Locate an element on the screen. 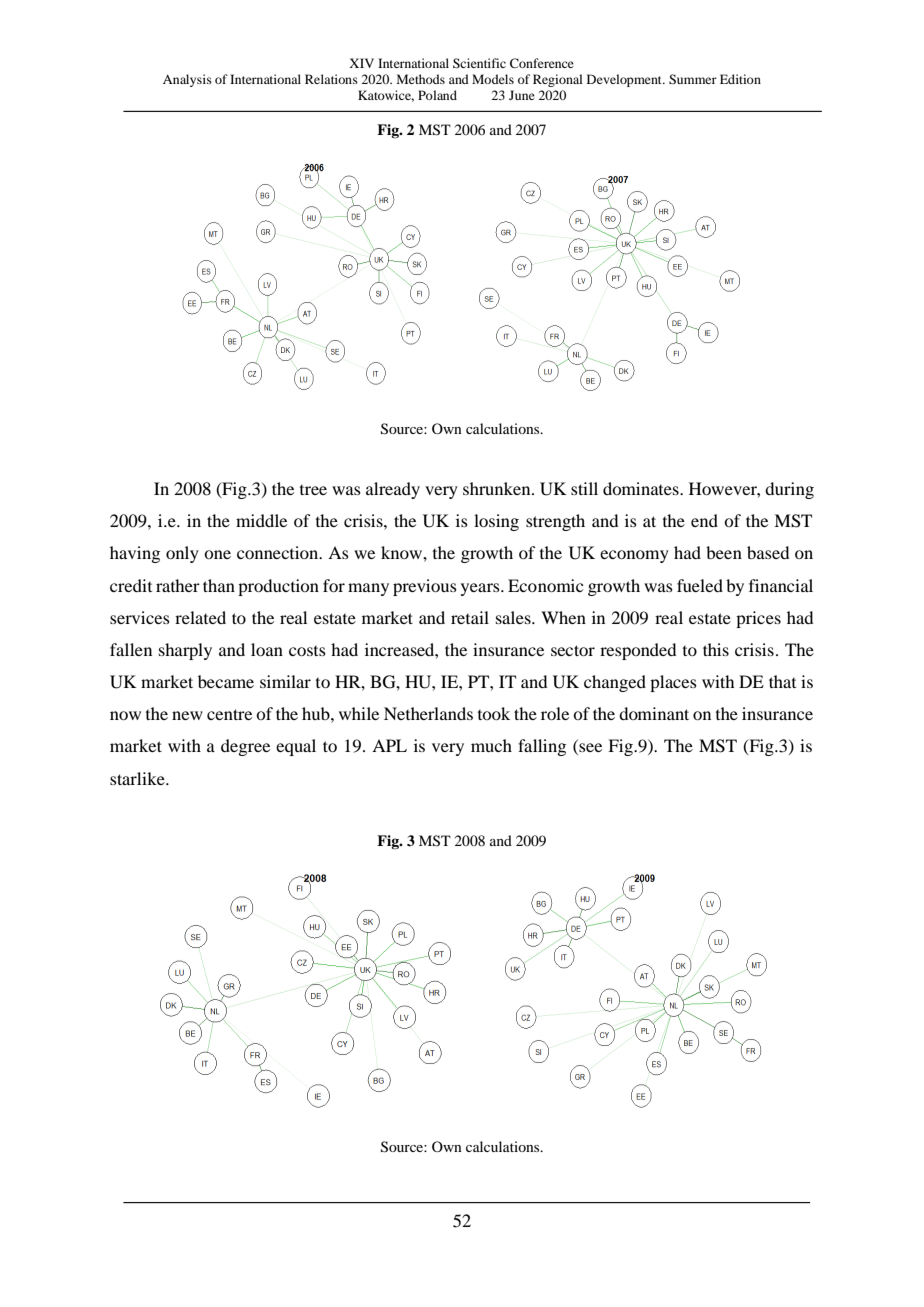  Analysis is located at coordinates (187, 80).
